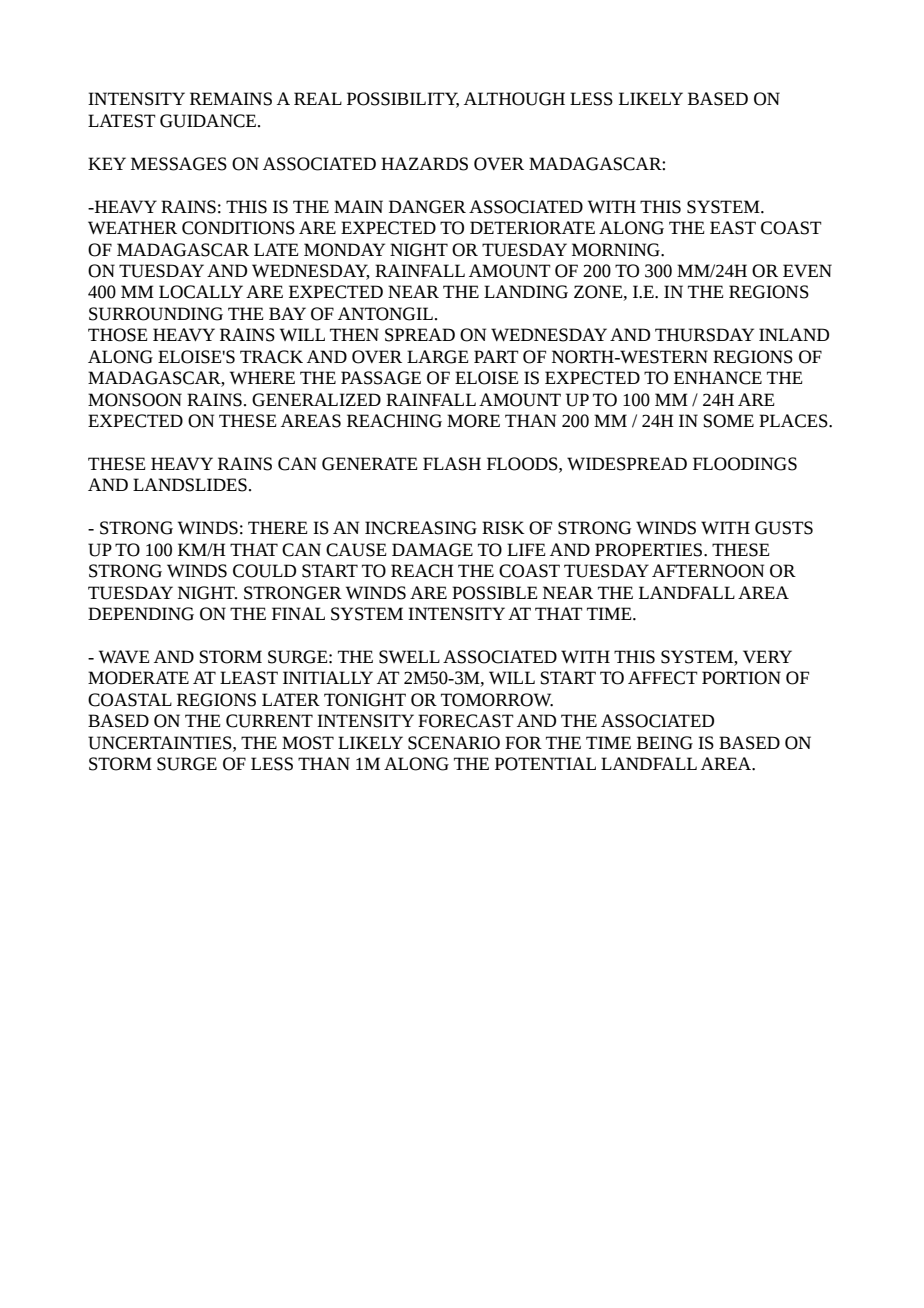  I want to click on POSSIBILITY, so click(403, 100).
